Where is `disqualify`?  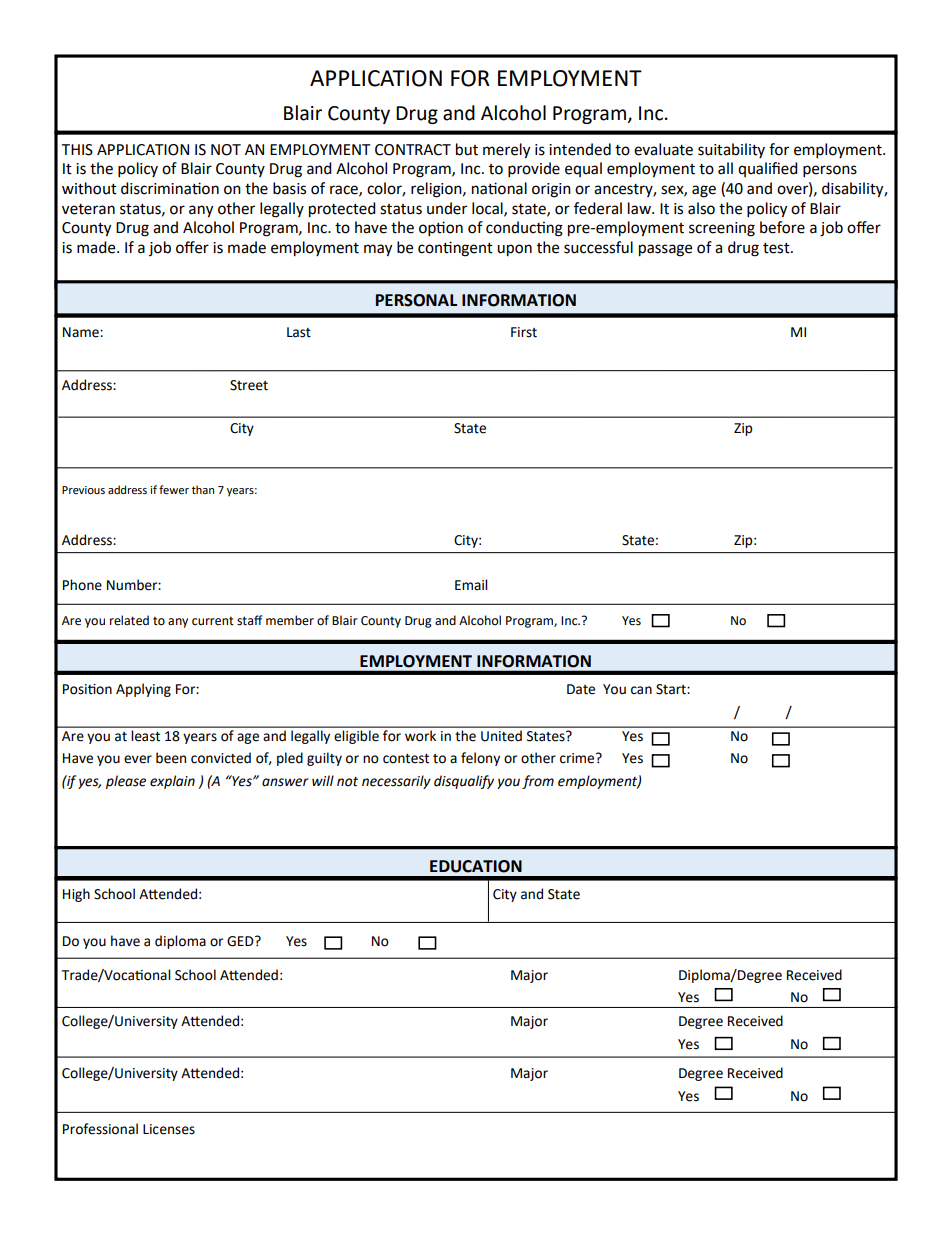
disqualify is located at coordinates (464, 782).
